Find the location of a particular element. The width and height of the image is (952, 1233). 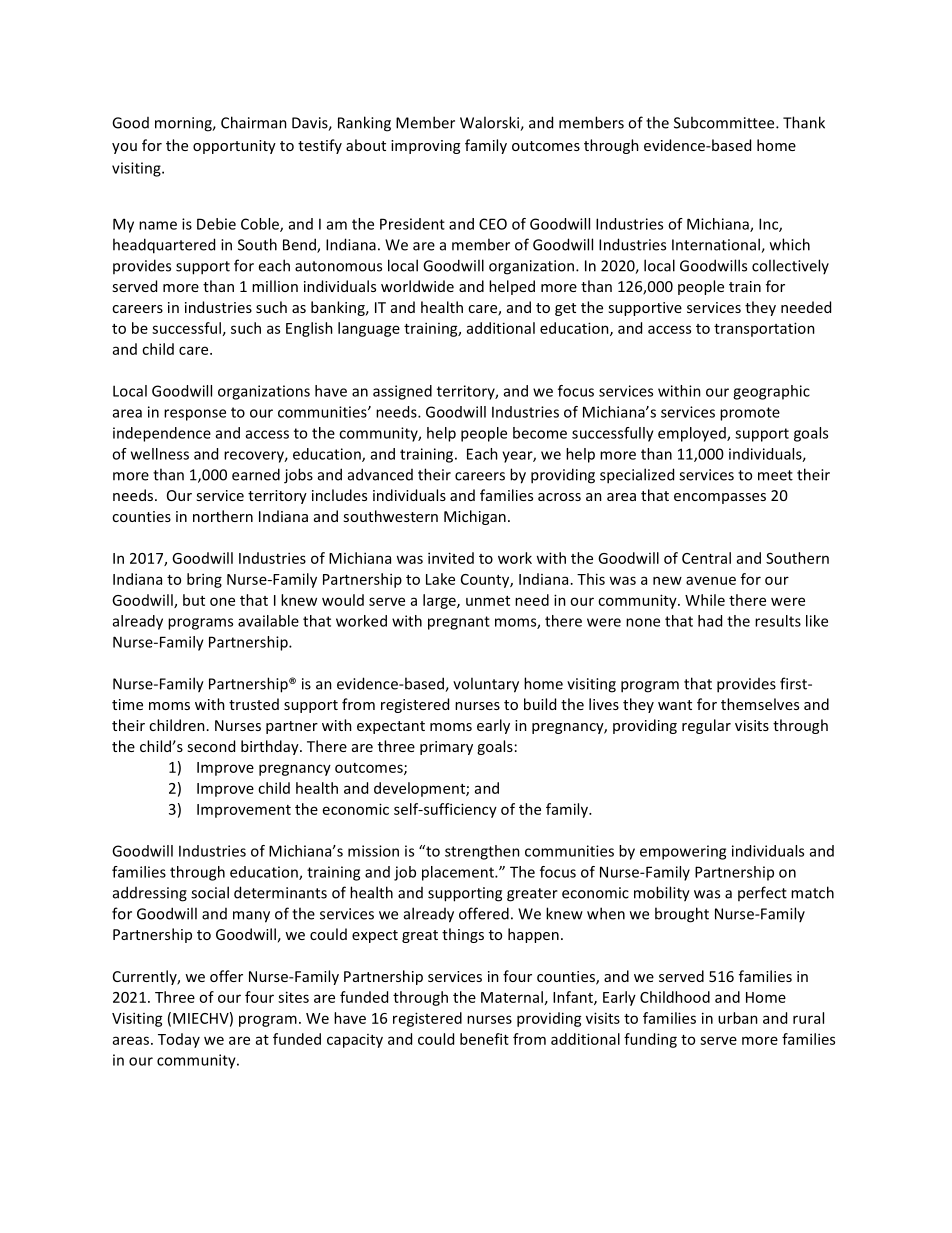

Subcommittee is located at coordinates (725, 122).
